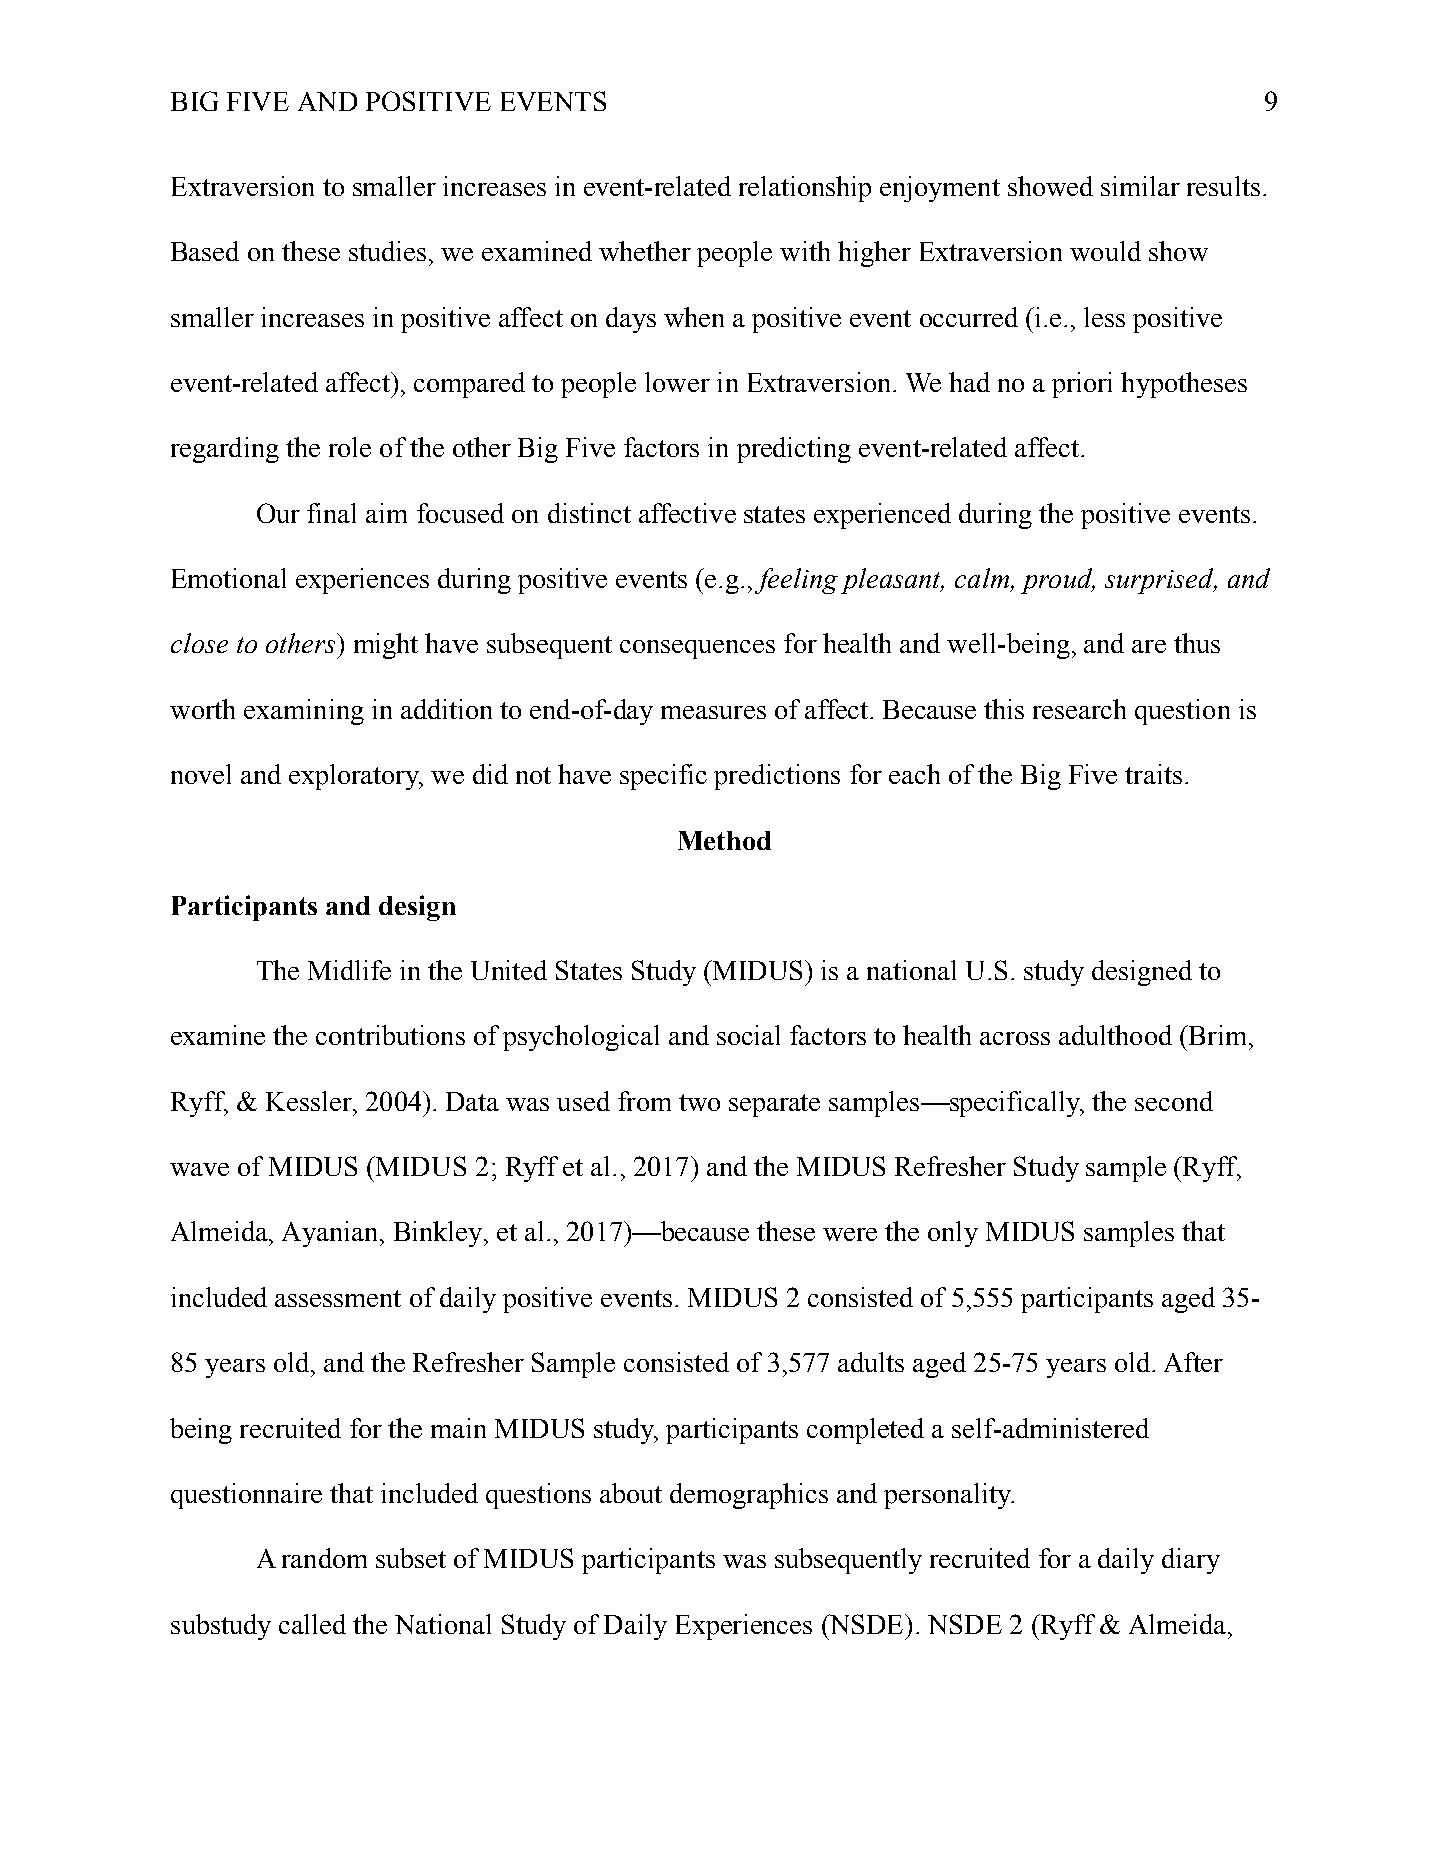 The image size is (1449, 1875). Describe the element at coordinates (338, 1298) in the screenshot. I see `assessment` at that location.
